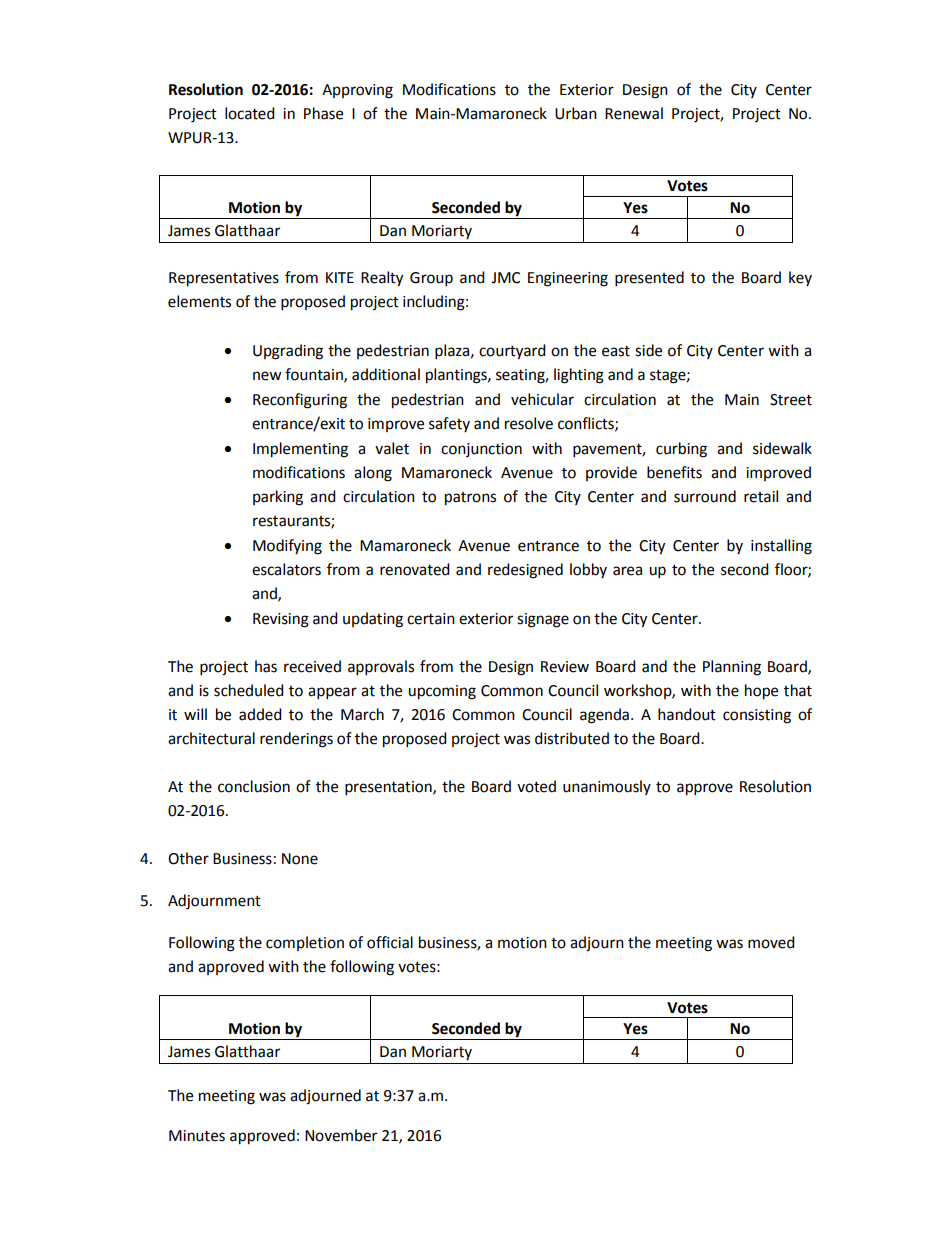  What do you see at coordinates (634, 113) in the screenshot?
I see `Renewal` at bounding box center [634, 113].
